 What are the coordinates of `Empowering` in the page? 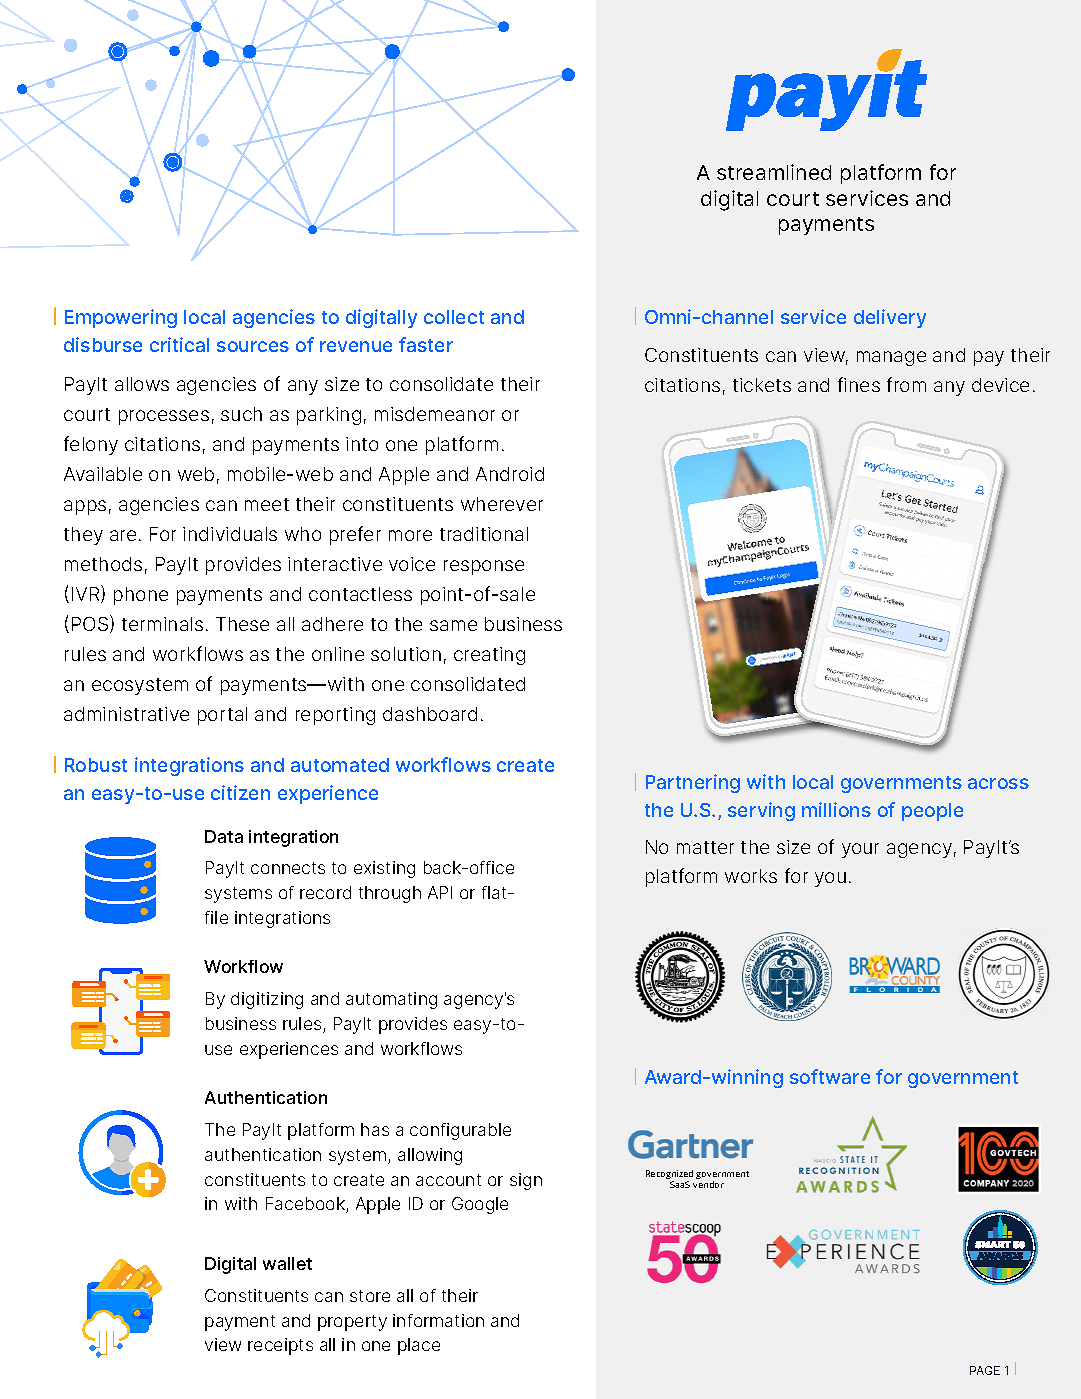 It's located at (121, 318).
